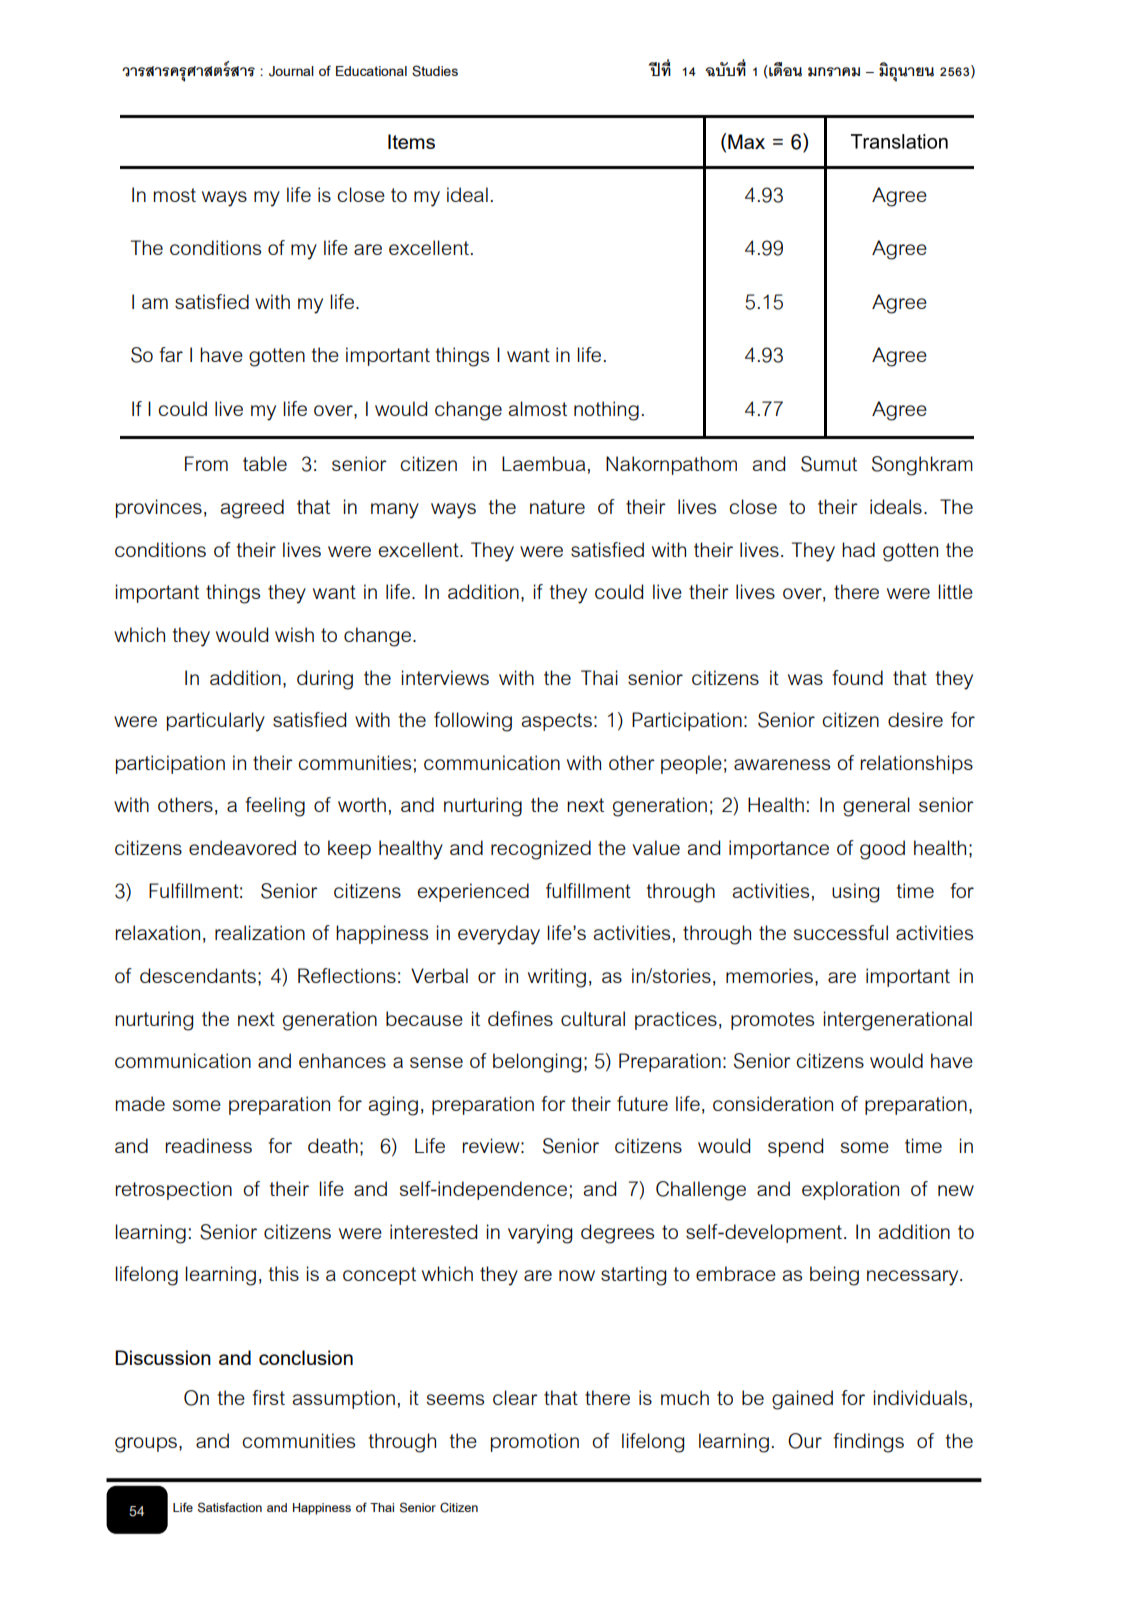 This screenshot has width=1144, height=1618. What do you see at coordinates (294, 634) in the screenshot?
I see `wish` at bounding box center [294, 634].
